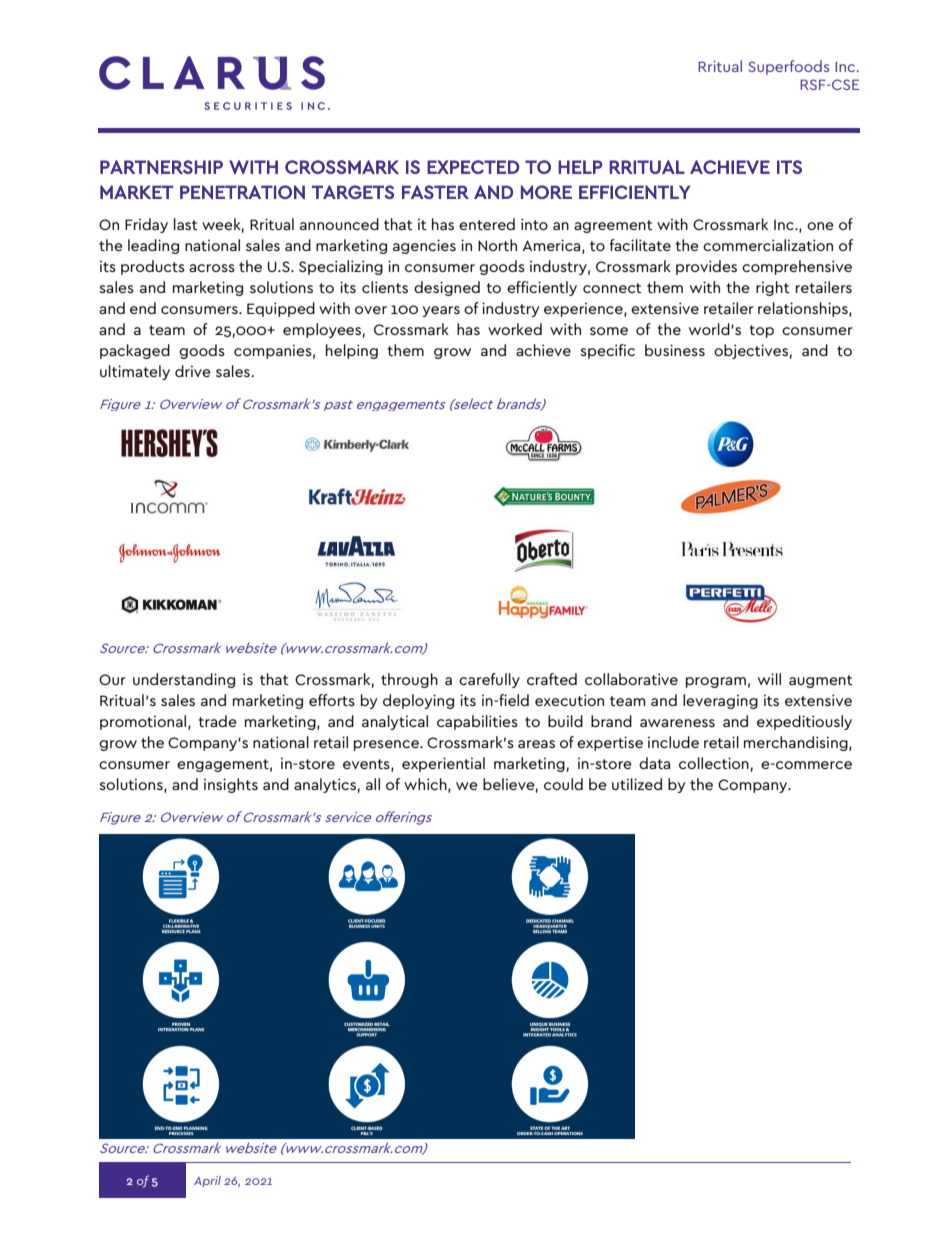  Describe the element at coordinates (193, 371) in the image. I see `drive` at that location.
